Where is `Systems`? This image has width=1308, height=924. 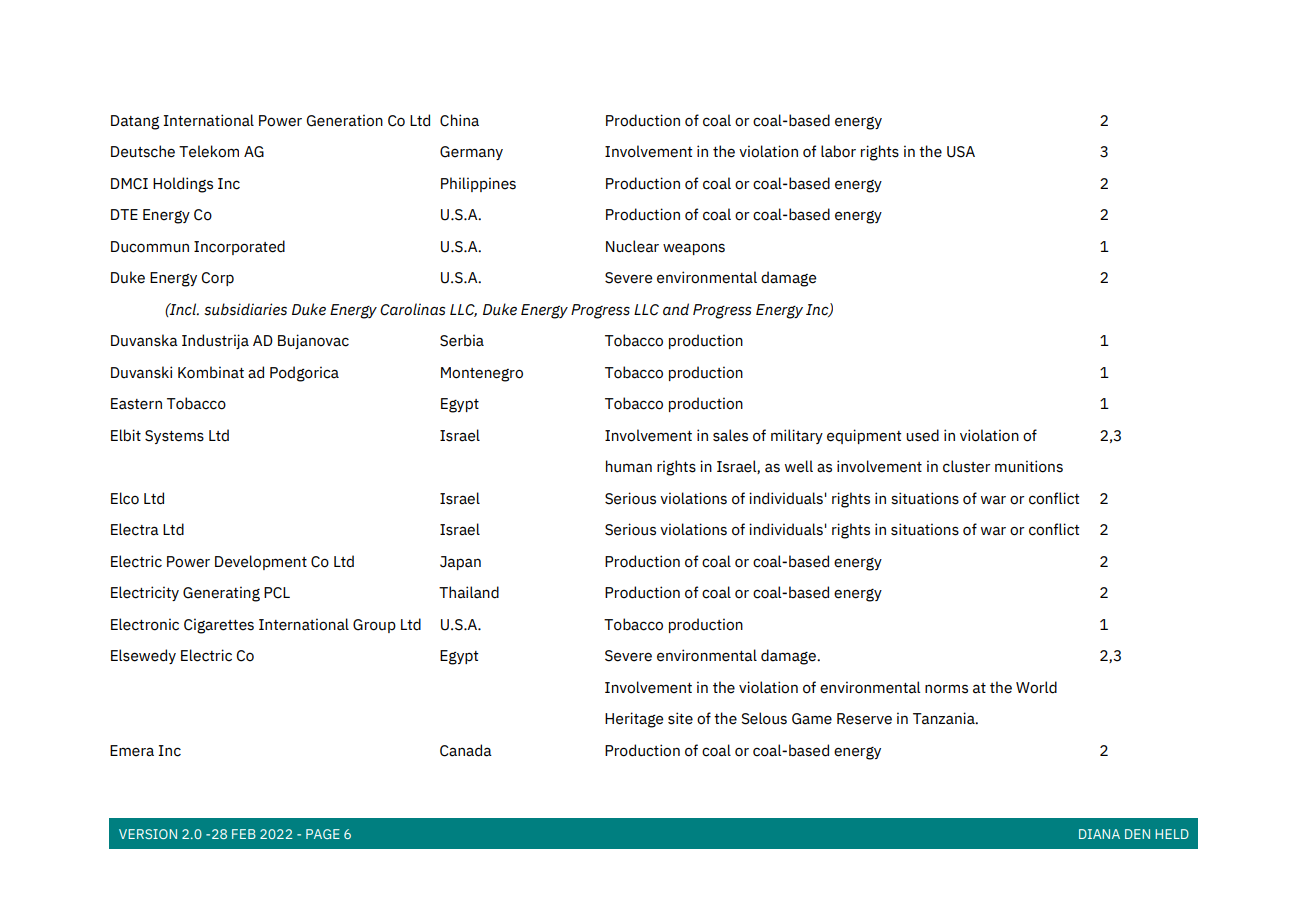
Systems is located at coordinates (174, 437).
